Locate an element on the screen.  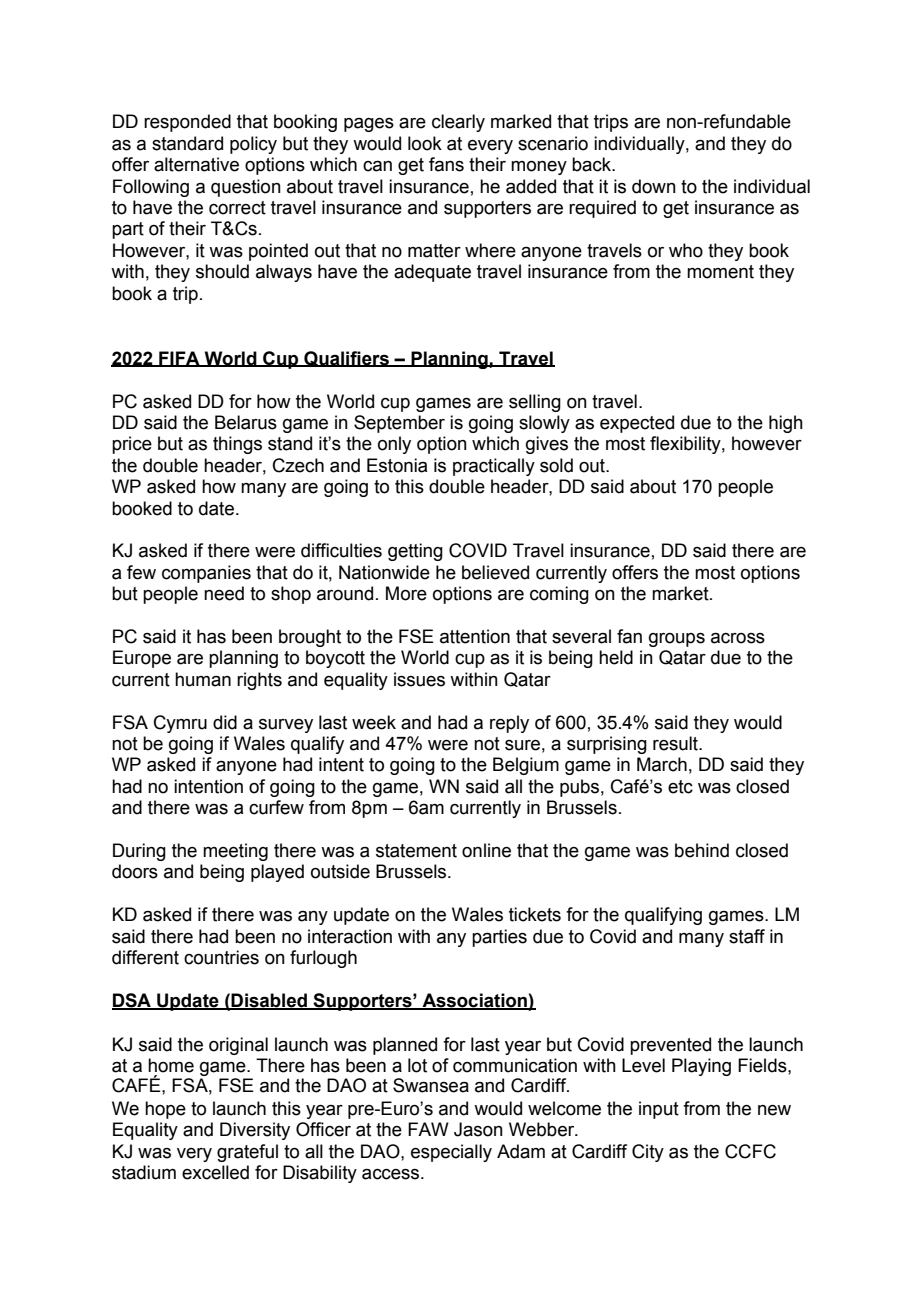
excelled is located at coordinates (215, 1172).
